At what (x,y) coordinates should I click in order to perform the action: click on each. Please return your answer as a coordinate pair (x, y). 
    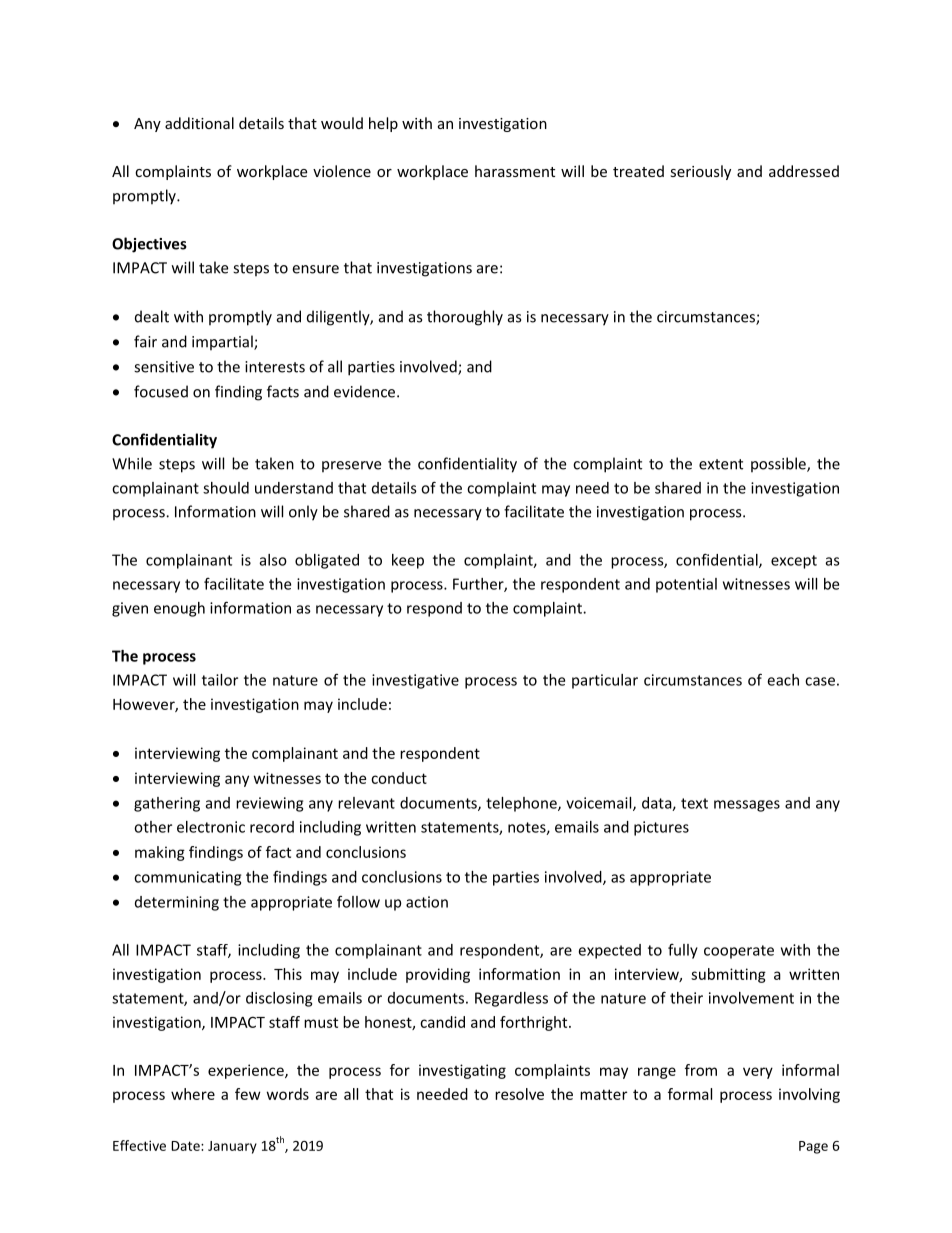
    Looking at the image, I should click on (783, 680).
